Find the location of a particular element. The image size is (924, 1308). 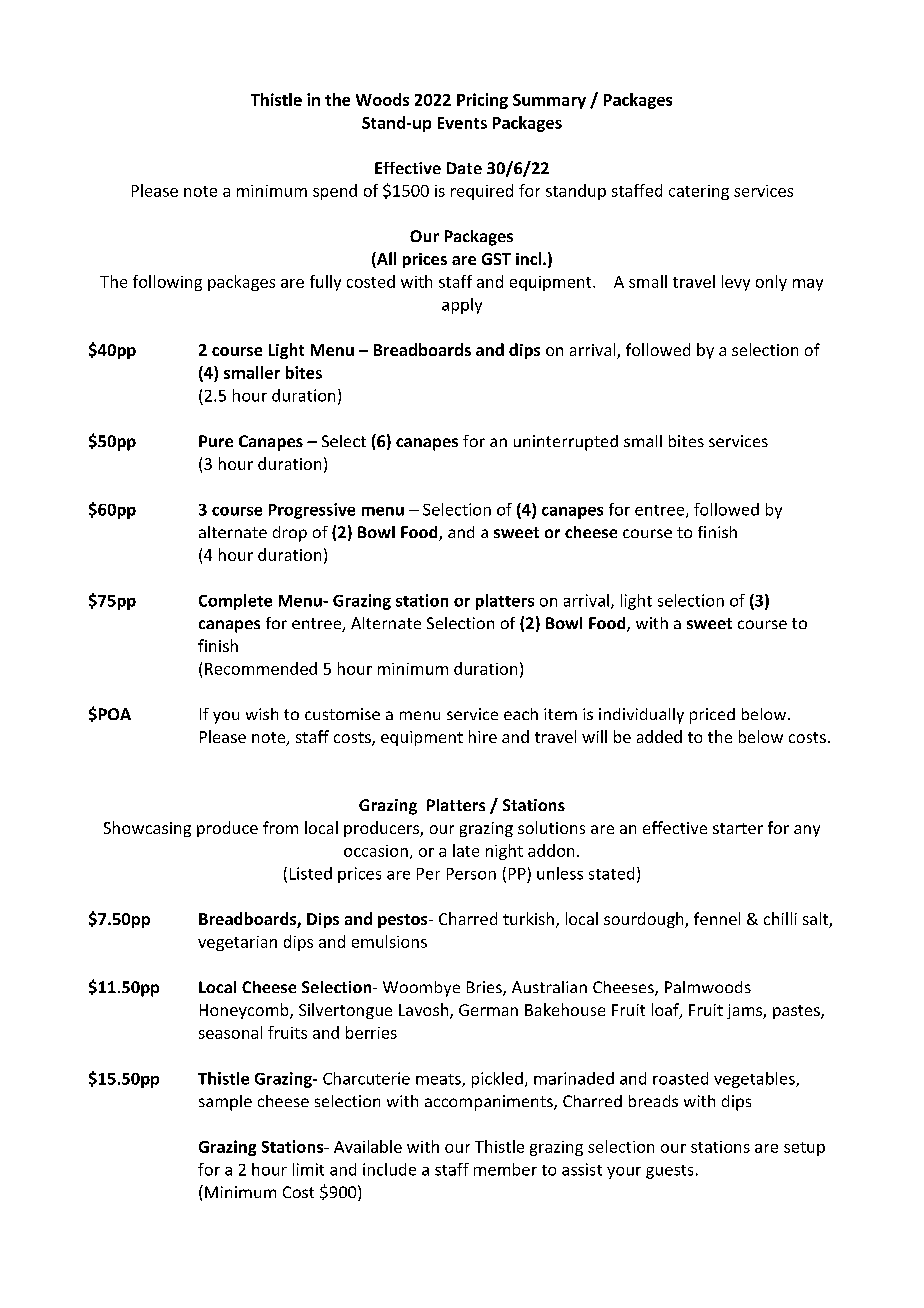

vegetarian is located at coordinates (237, 943).
